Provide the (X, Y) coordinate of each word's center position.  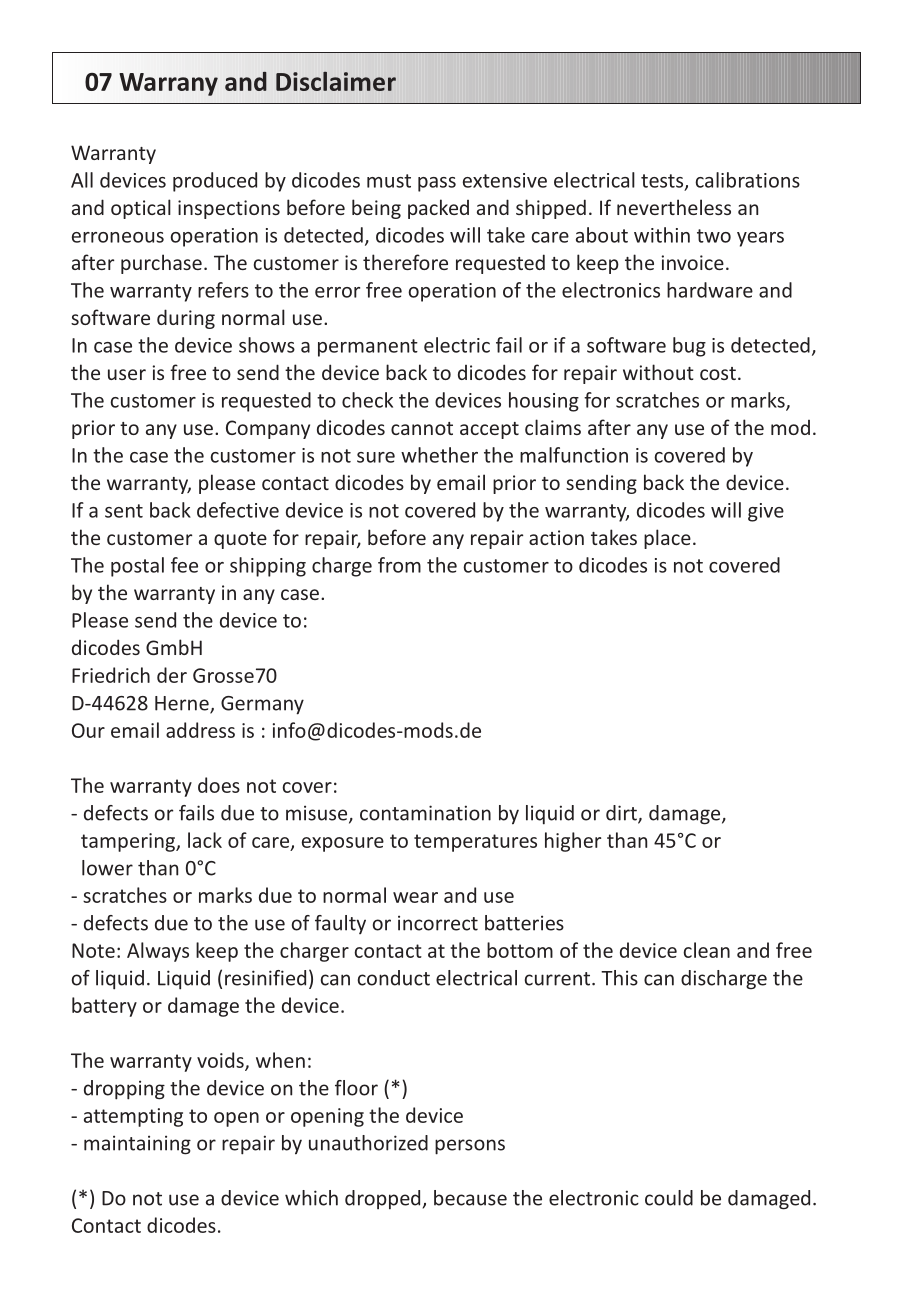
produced (215, 182)
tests (663, 182)
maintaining (137, 1145)
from (399, 565)
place (667, 539)
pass (437, 184)
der (172, 675)
